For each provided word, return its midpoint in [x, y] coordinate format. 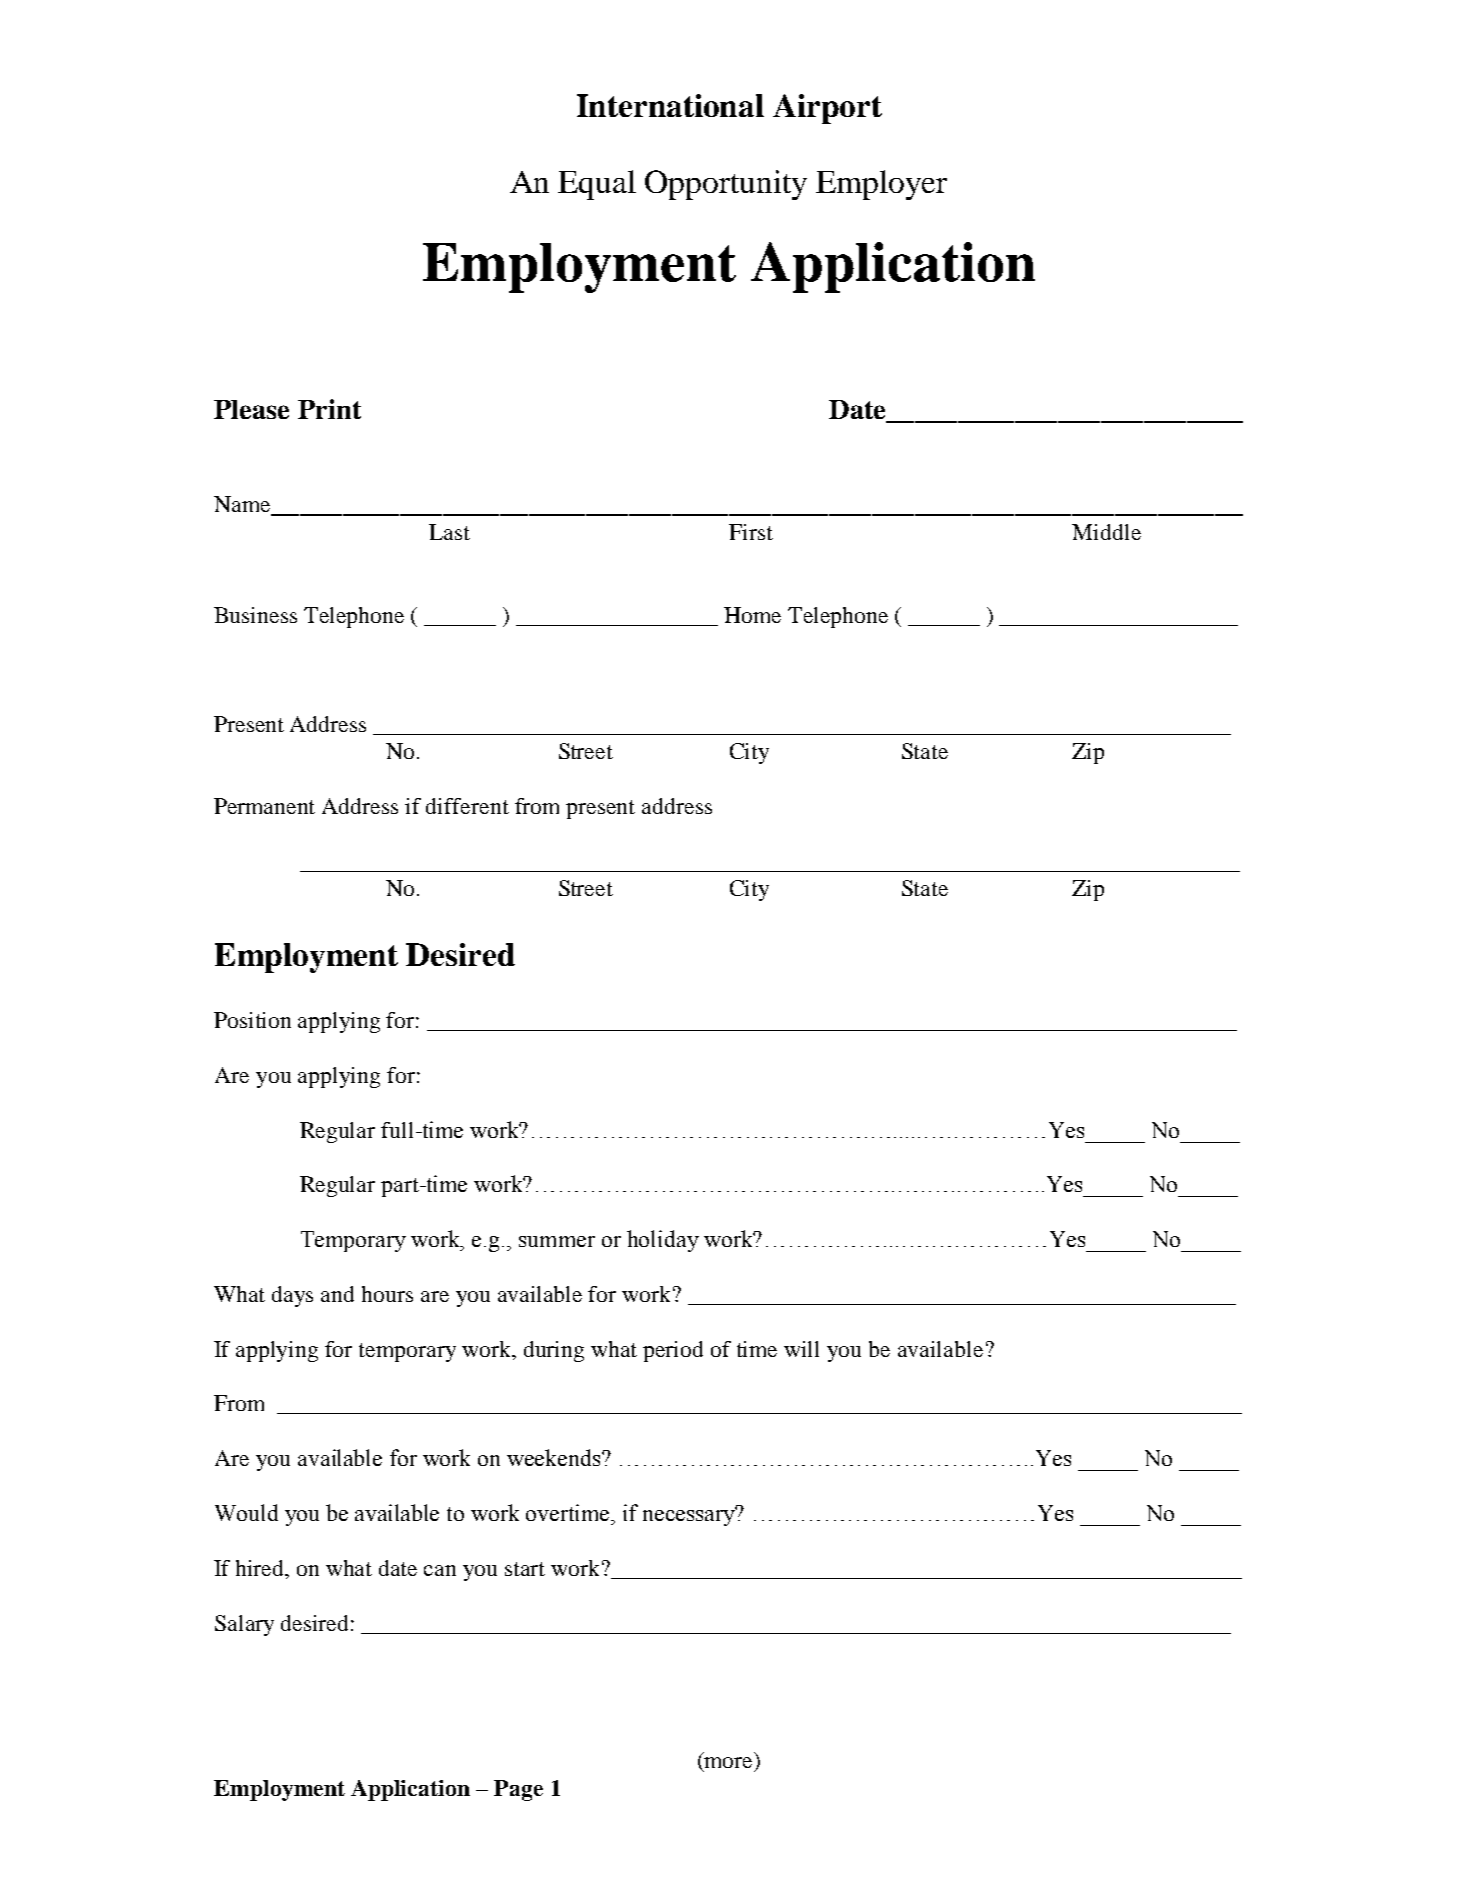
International [670, 105]
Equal [597, 185]
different [467, 806]
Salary [244, 1625]
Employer [881, 185]
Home [752, 615]
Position [252, 1020]
